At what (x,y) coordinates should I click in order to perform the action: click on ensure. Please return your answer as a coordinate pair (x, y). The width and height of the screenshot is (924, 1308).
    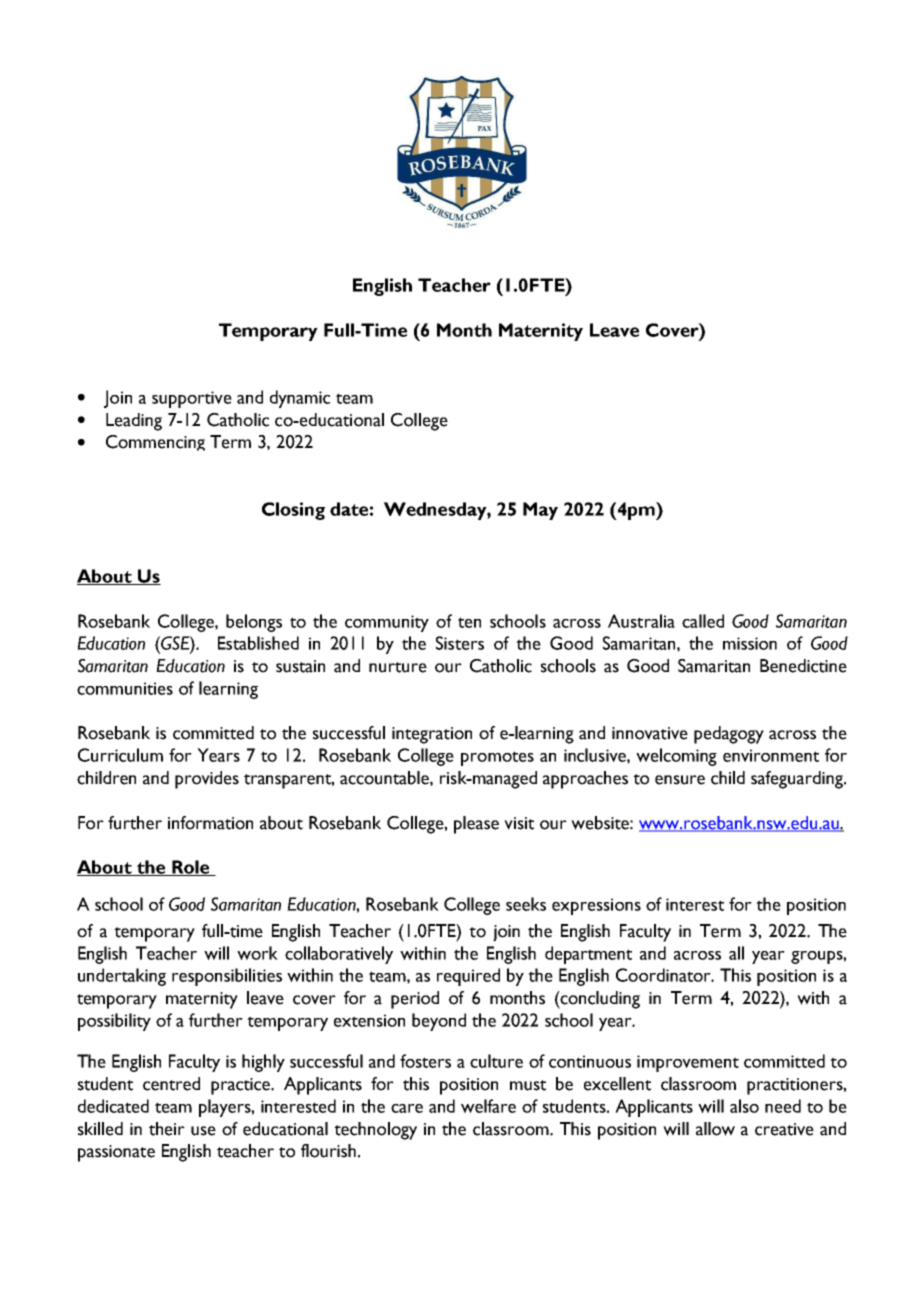
    Looking at the image, I should click on (680, 780).
